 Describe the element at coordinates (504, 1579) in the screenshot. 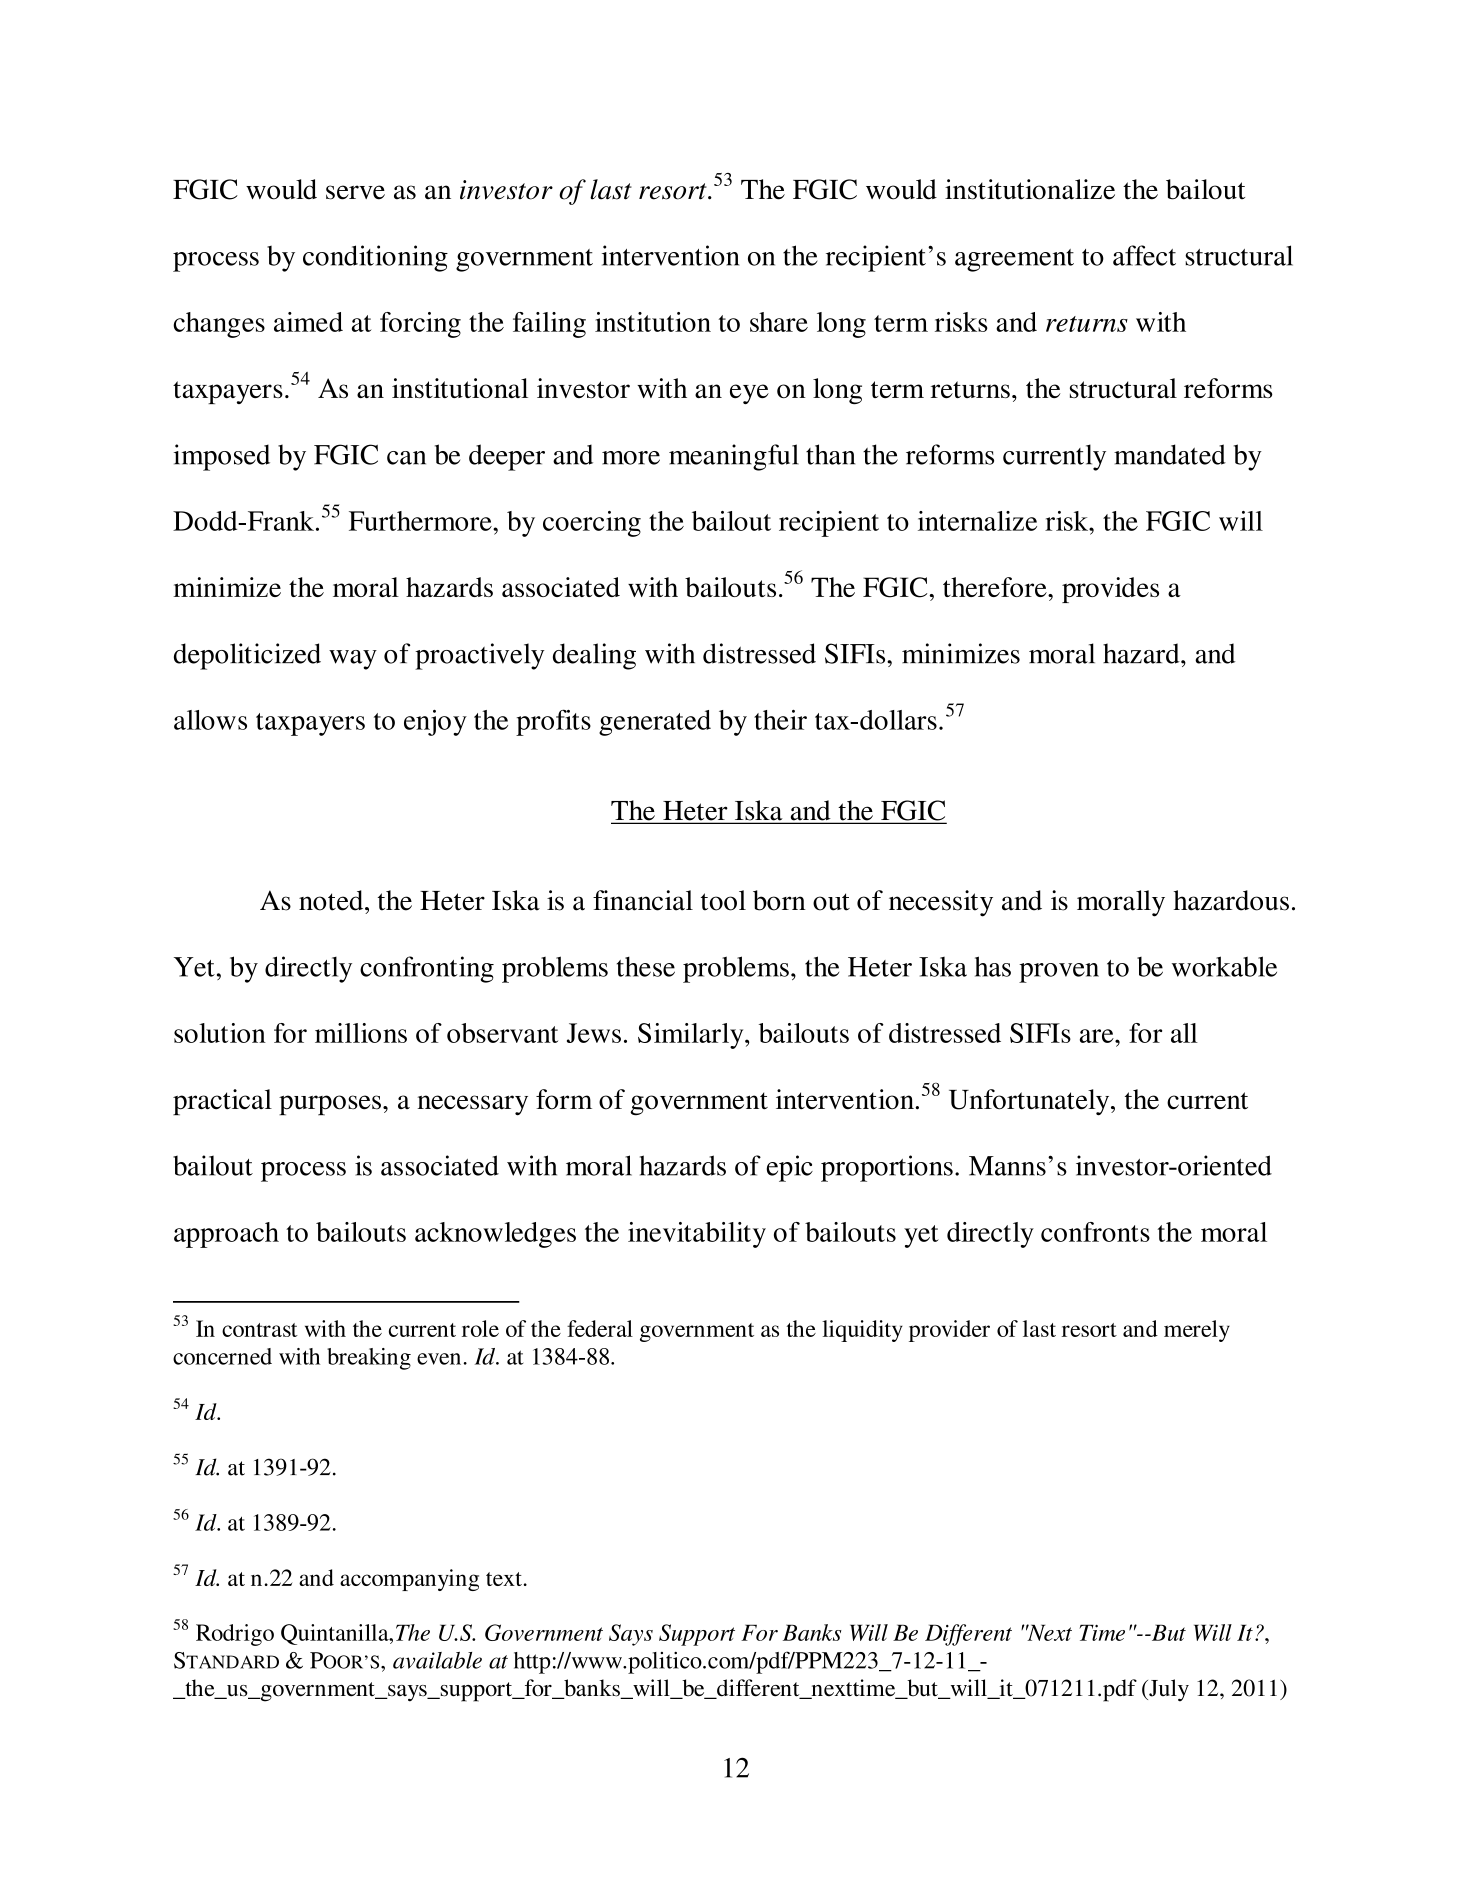

I see `text` at that location.
